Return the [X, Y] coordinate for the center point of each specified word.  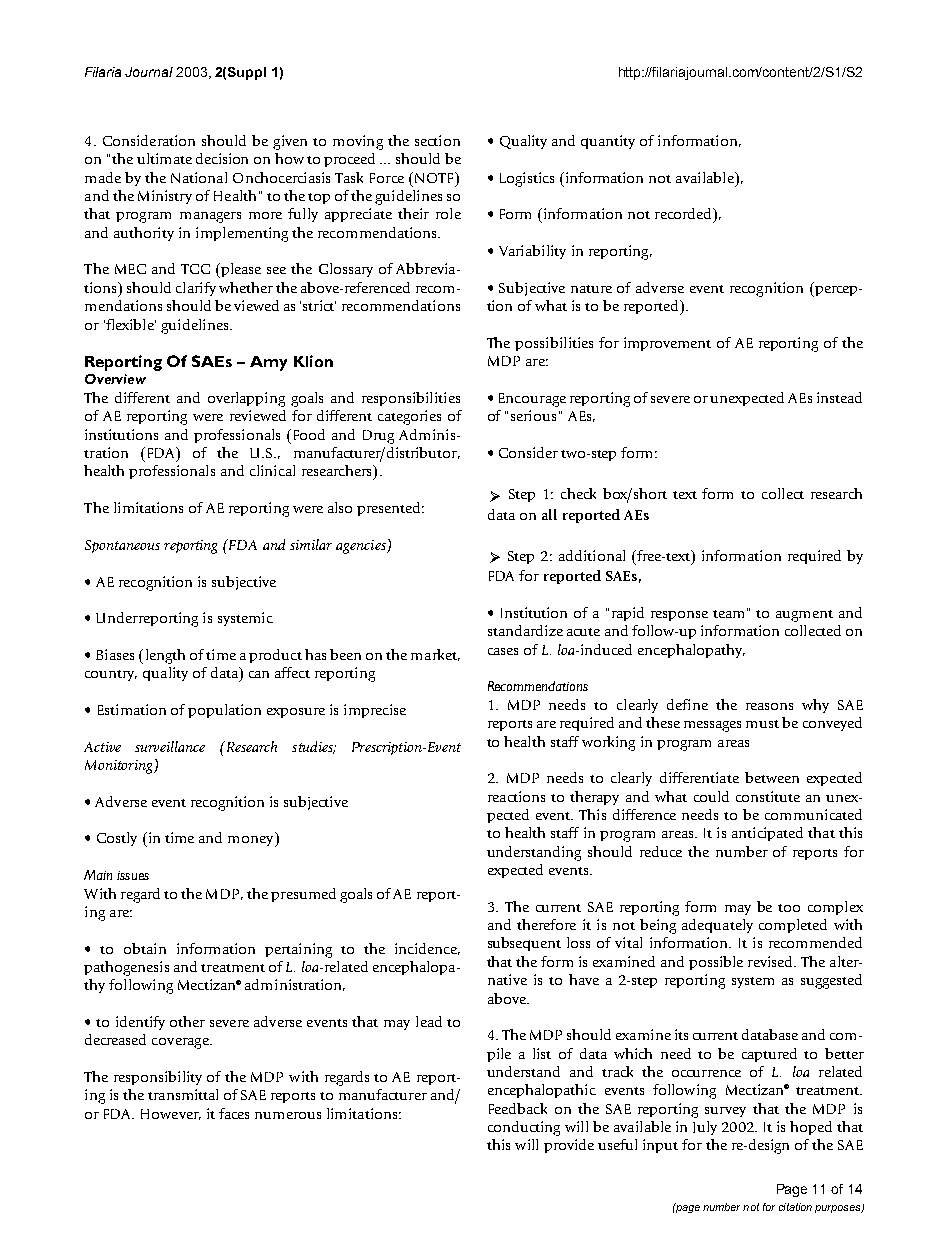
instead [839, 397]
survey [725, 1112]
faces [234, 1113]
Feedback [518, 1108]
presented [390, 509]
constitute [768, 796]
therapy [594, 798]
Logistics [527, 179]
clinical [272, 470]
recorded [684, 213]
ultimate [164, 158]
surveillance [170, 746]
